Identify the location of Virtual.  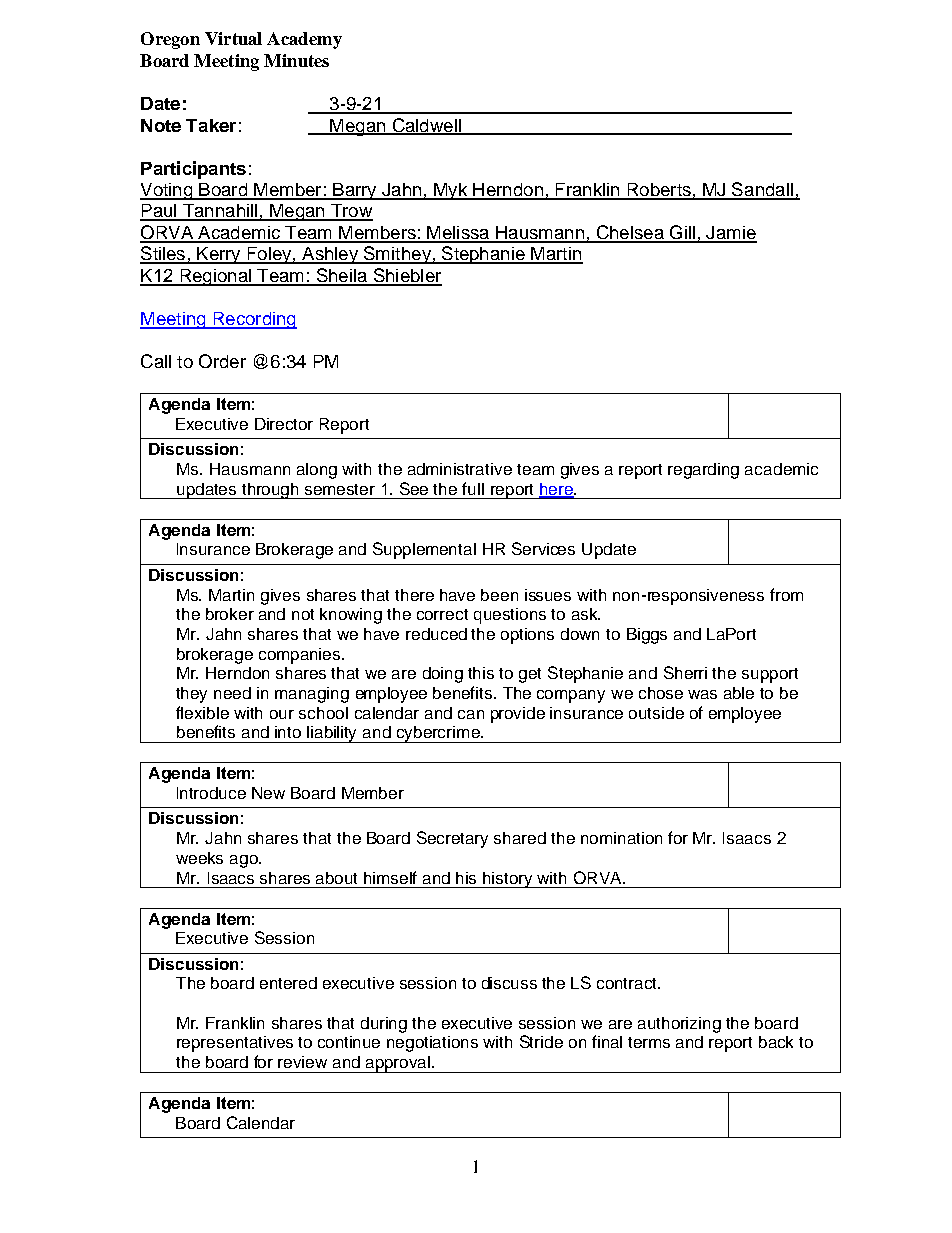
(233, 38).
